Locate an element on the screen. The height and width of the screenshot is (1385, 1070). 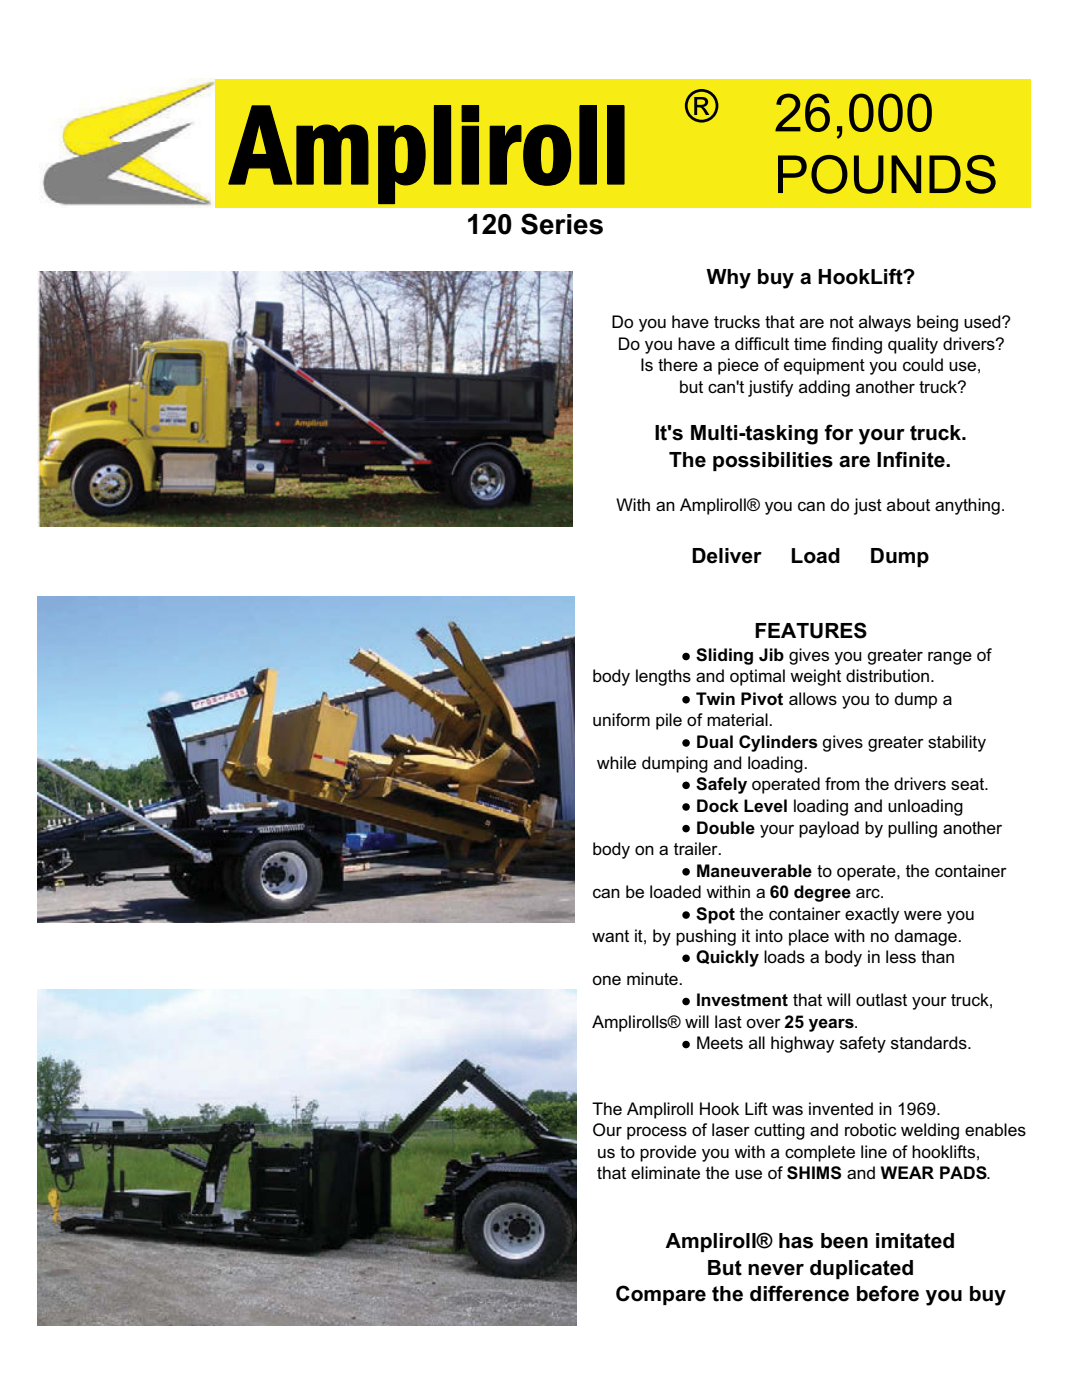
Deliver is located at coordinates (727, 556).
